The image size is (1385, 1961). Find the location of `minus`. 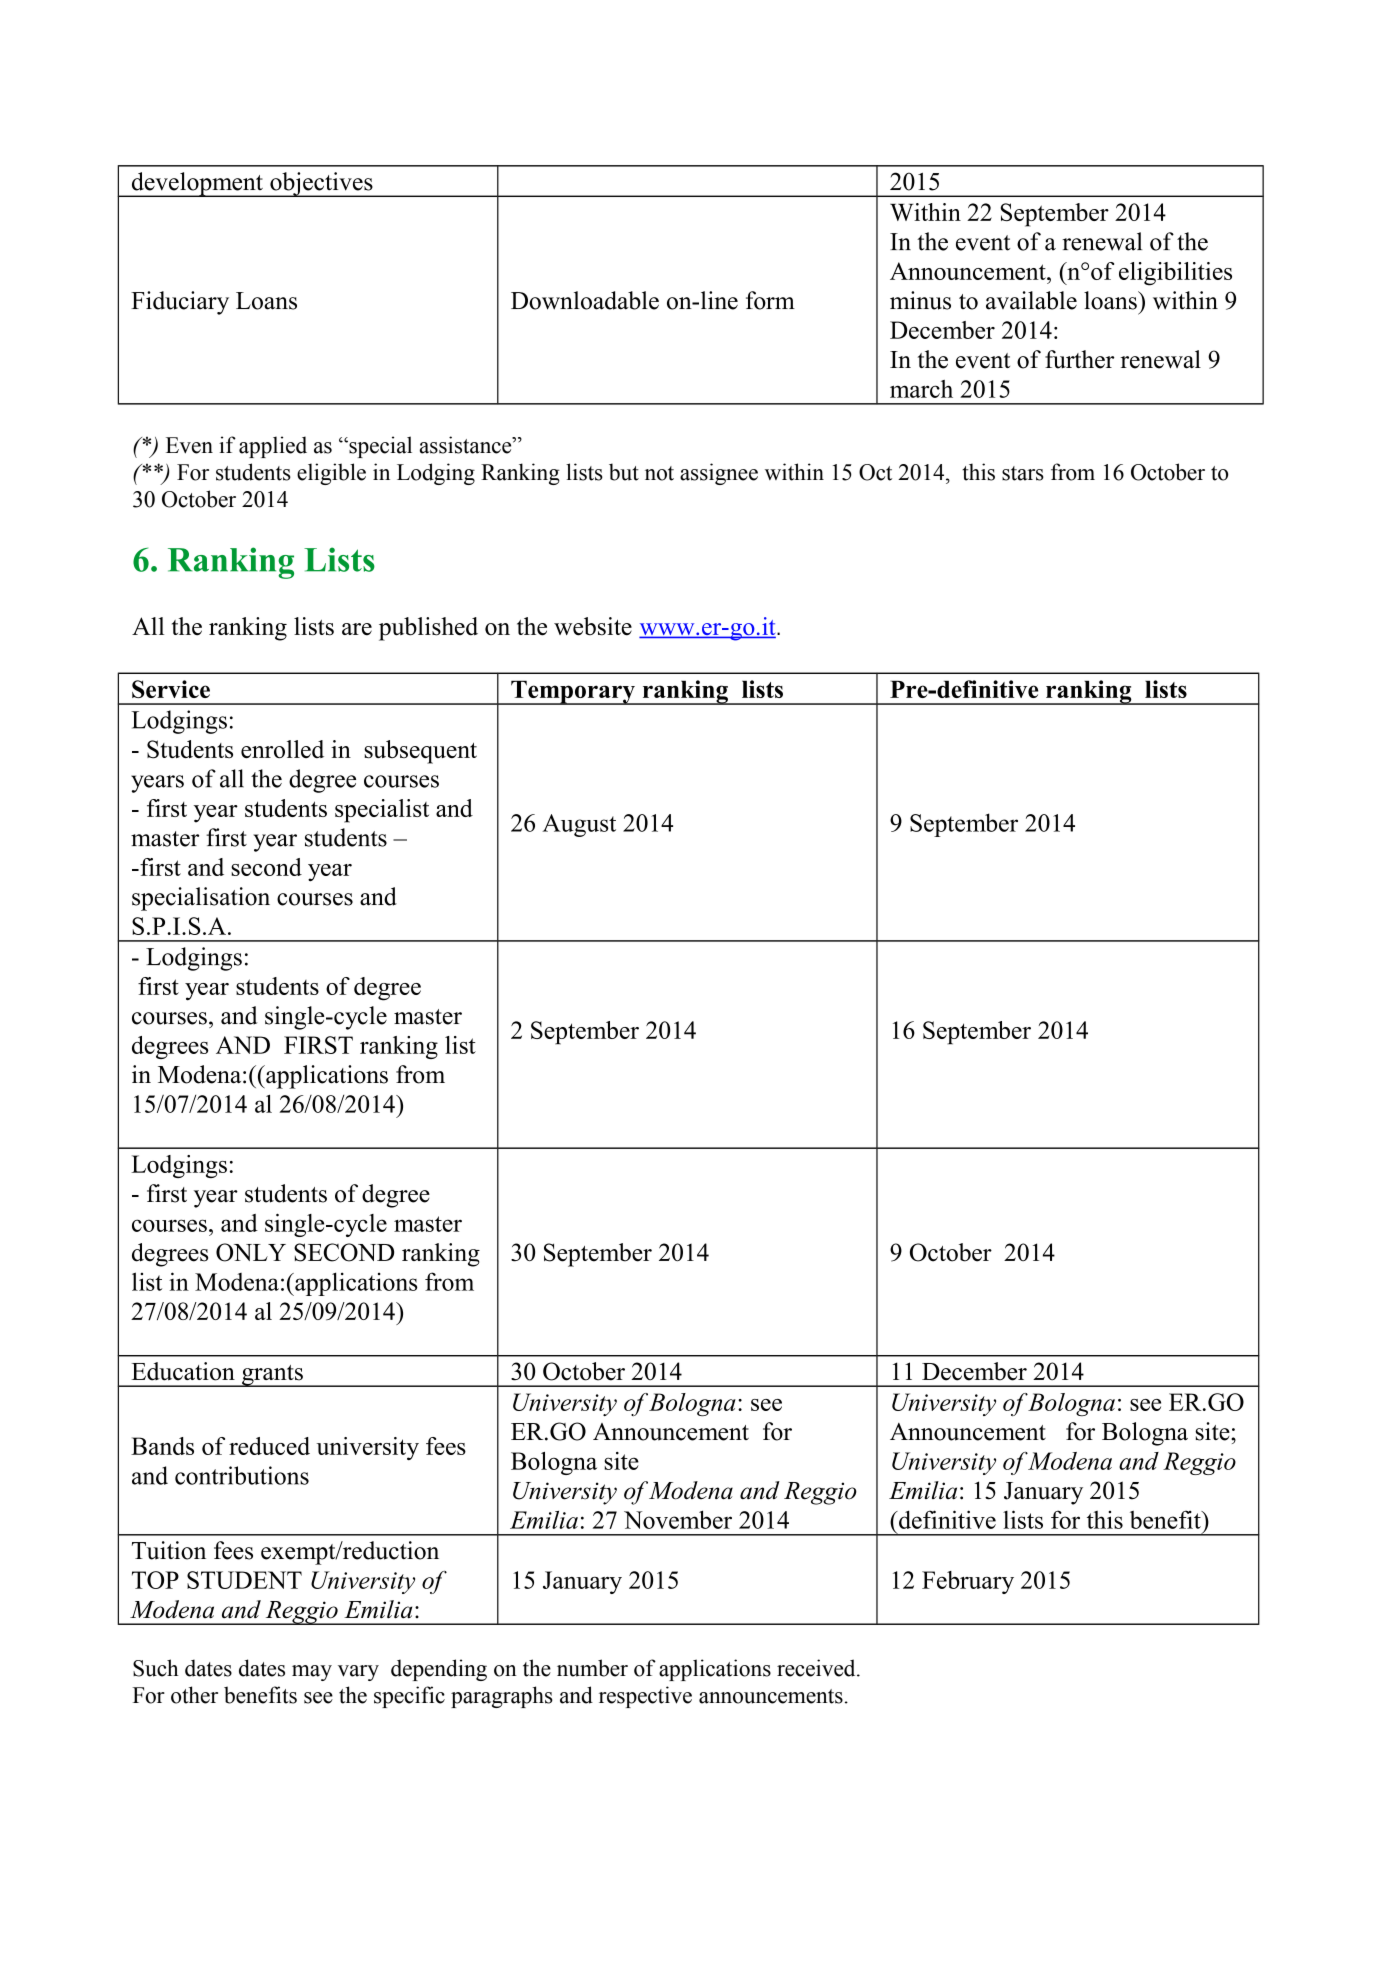

minus is located at coordinates (920, 300).
